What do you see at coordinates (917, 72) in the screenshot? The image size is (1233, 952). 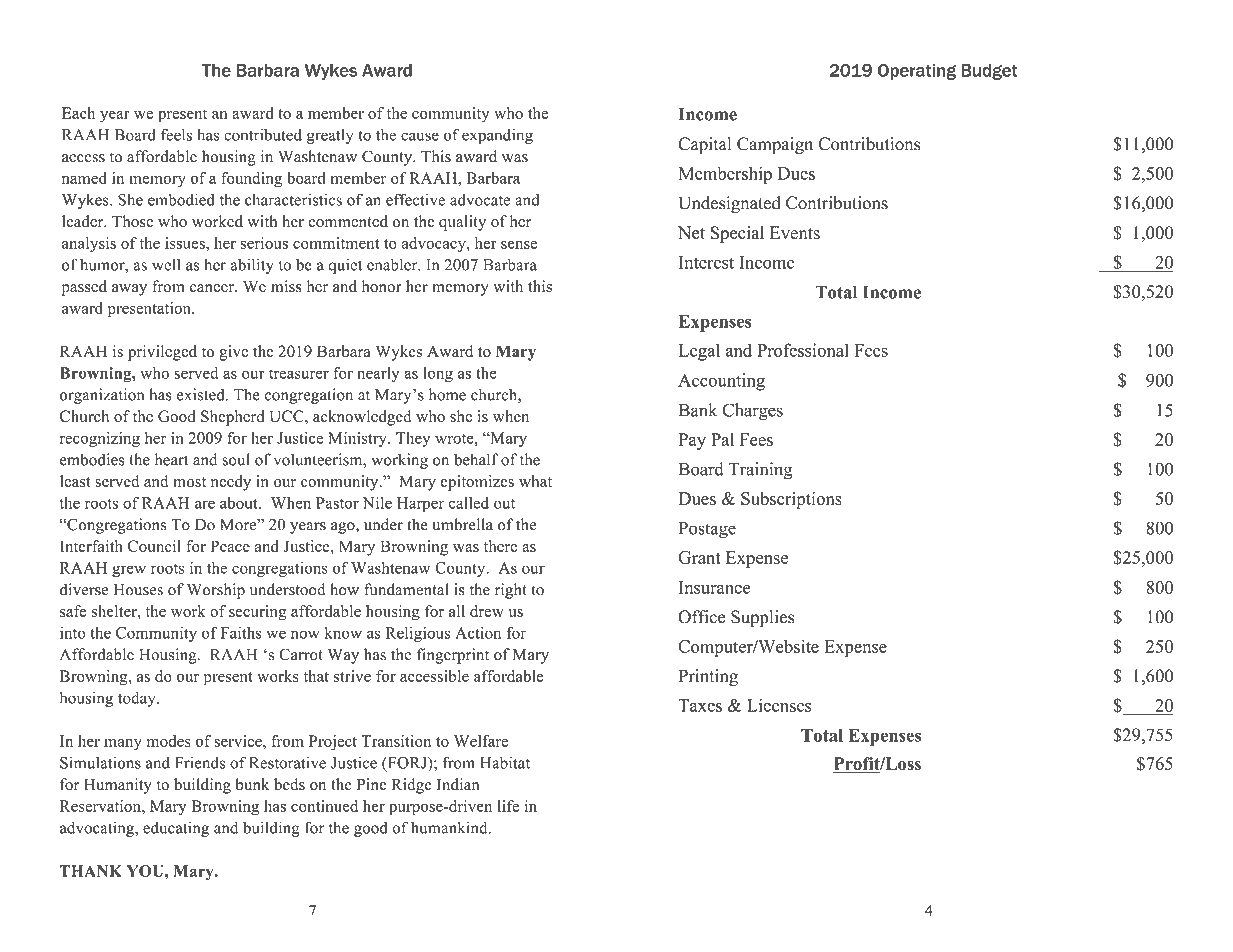 I see `Operating` at bounding box center [917, 72].
